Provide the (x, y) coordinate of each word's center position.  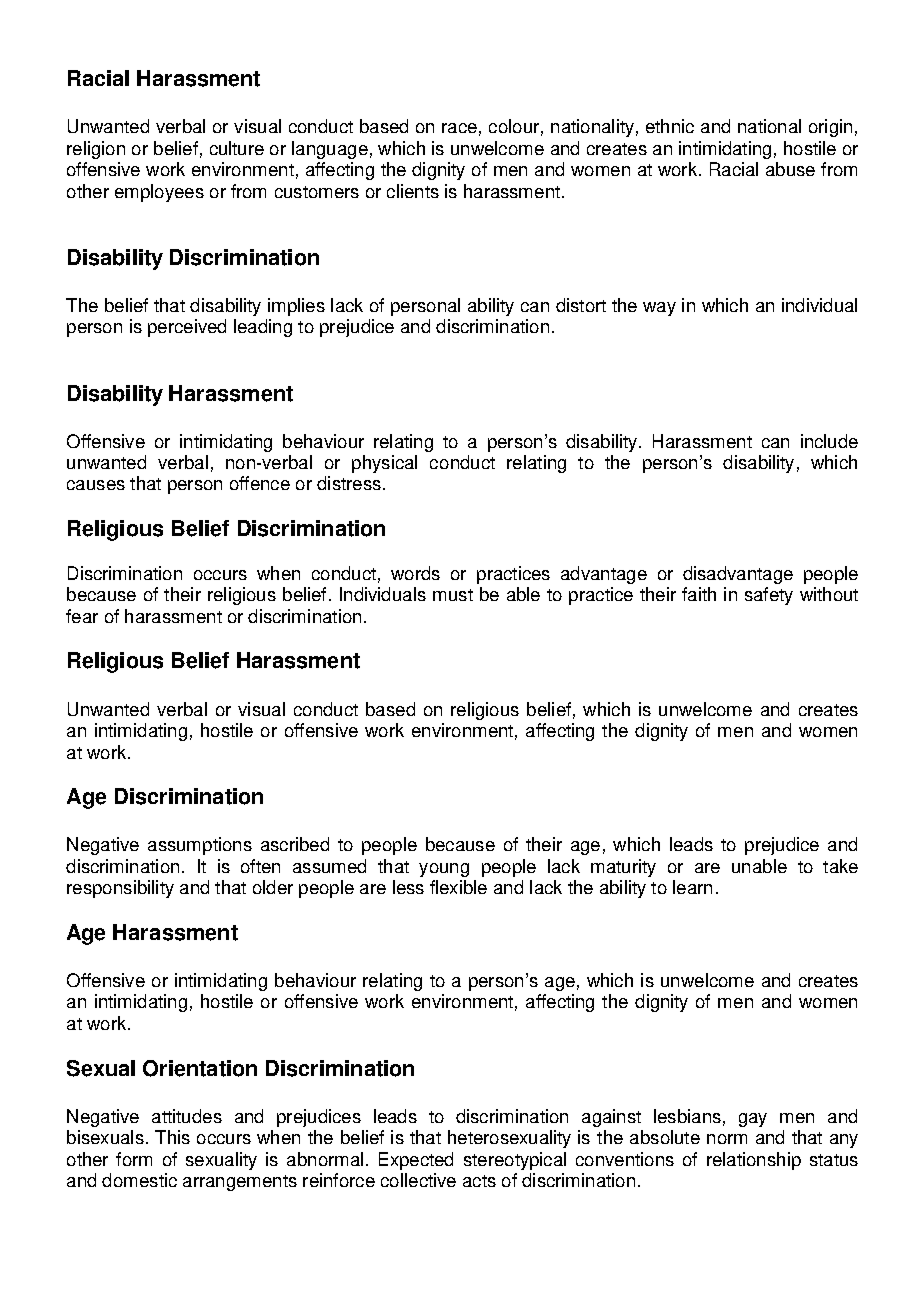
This (172, 1137)
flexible (458, 887)
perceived (187, 328)
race (459, 128)
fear (82, 616)
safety (769, 596)
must (453, 595)
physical (384, 464)
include (829, 441)
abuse (790, 169)
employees (159, 193)
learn (692, 887)
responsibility (120, 889)
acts (479, 1181)
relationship (754, 1161)
